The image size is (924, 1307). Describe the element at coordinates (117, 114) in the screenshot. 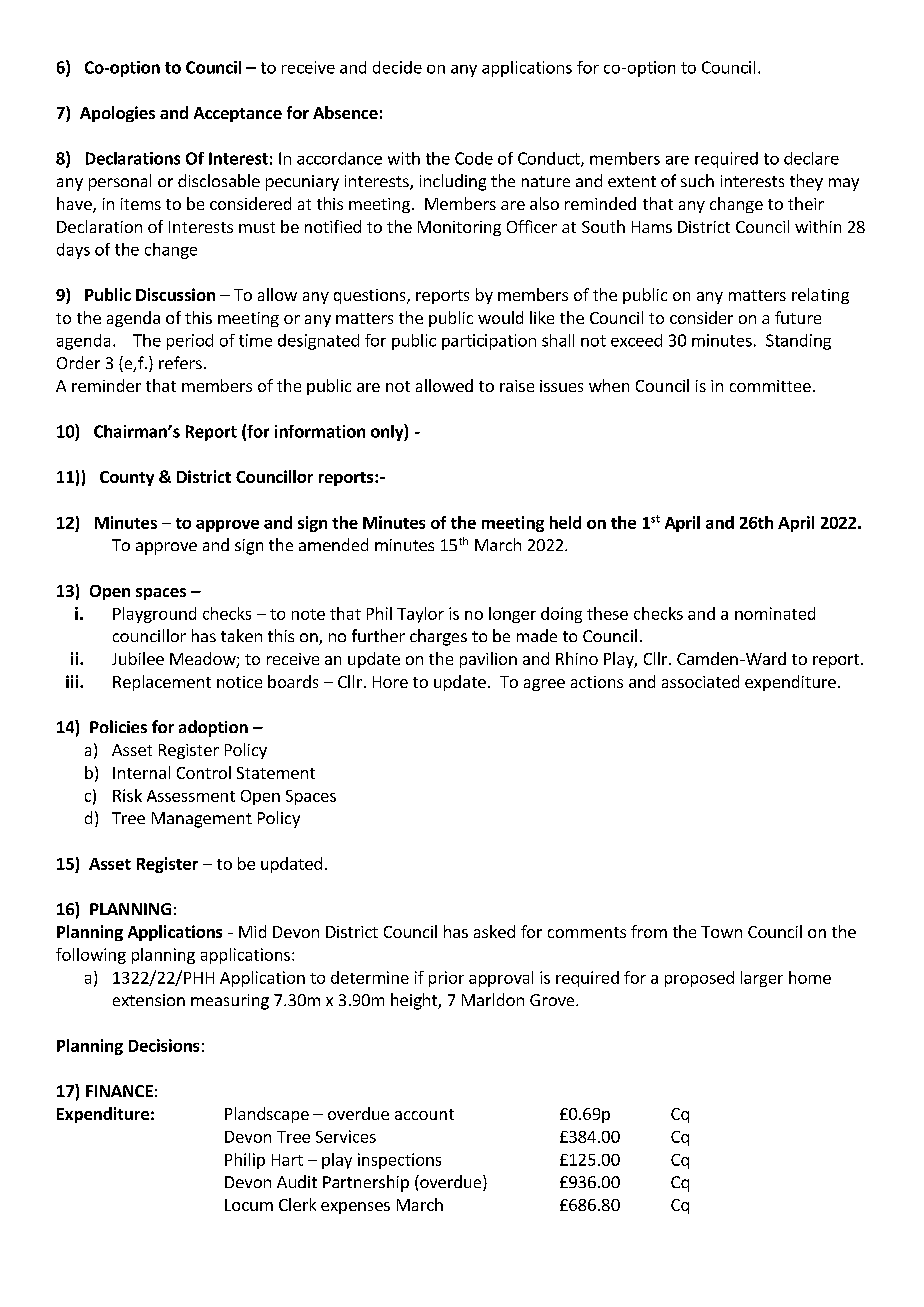

I see `Apologies` at that location.
